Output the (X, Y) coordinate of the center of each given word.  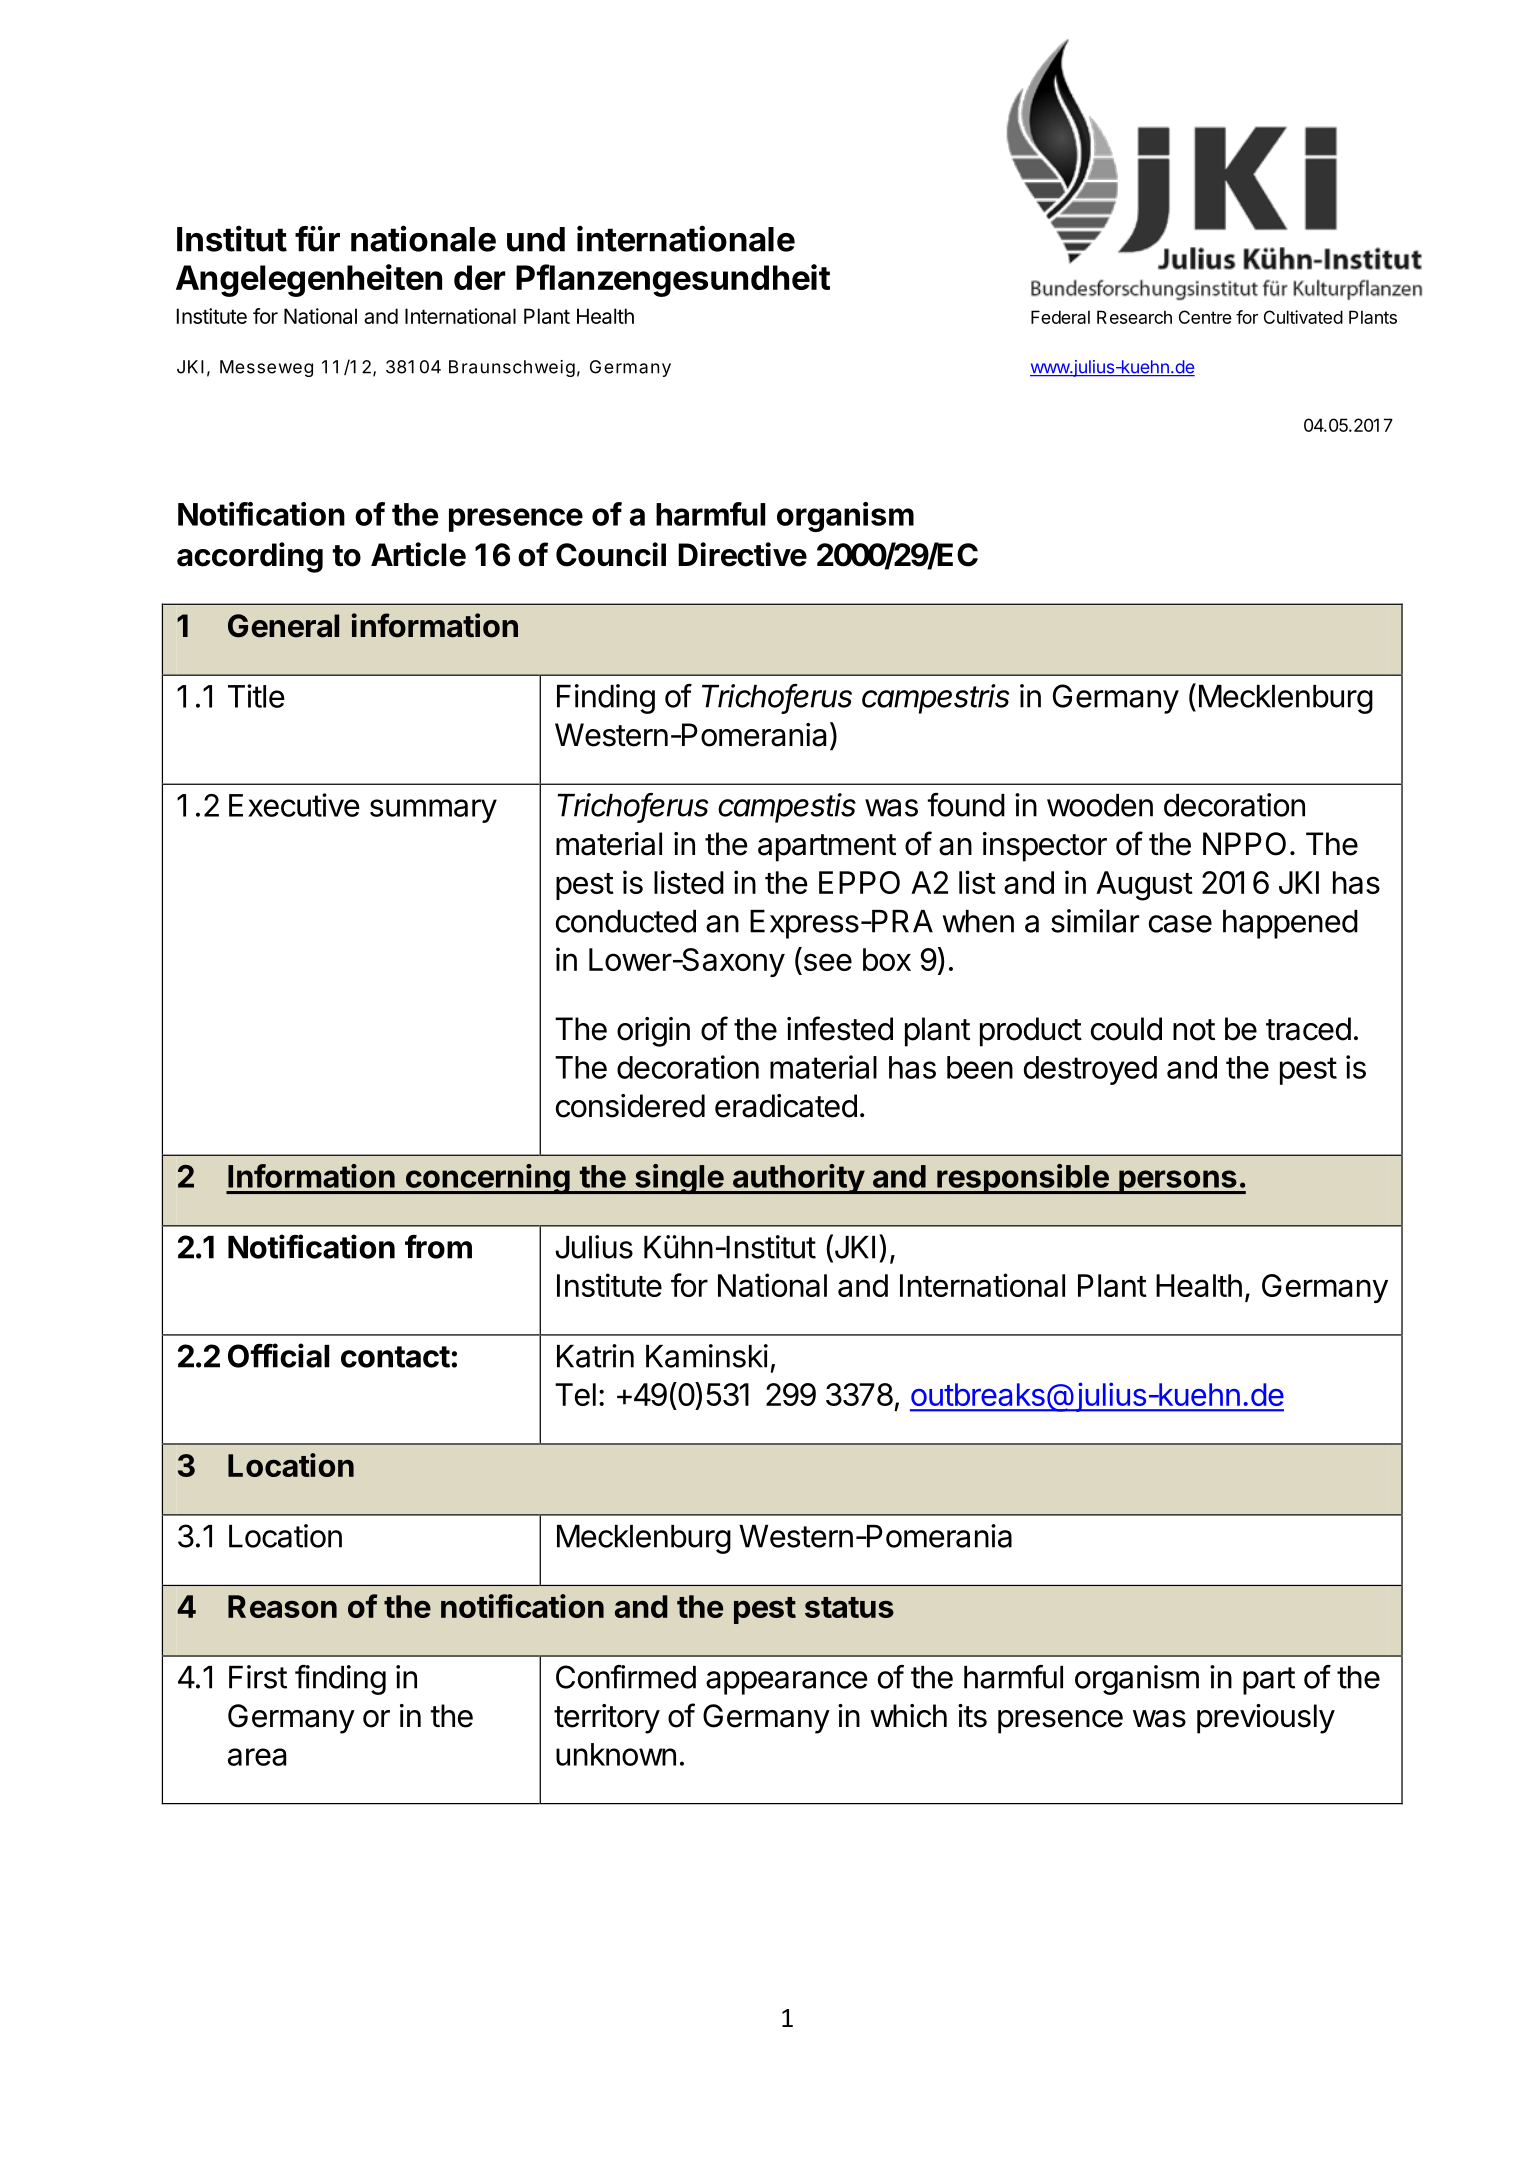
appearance (787, 1683)
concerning (487, 1179)
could (1126, 1029)
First (258, 1677)
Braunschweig (512, 368)
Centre (1205, 317)
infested (840, 1028)
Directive (742, 554)
